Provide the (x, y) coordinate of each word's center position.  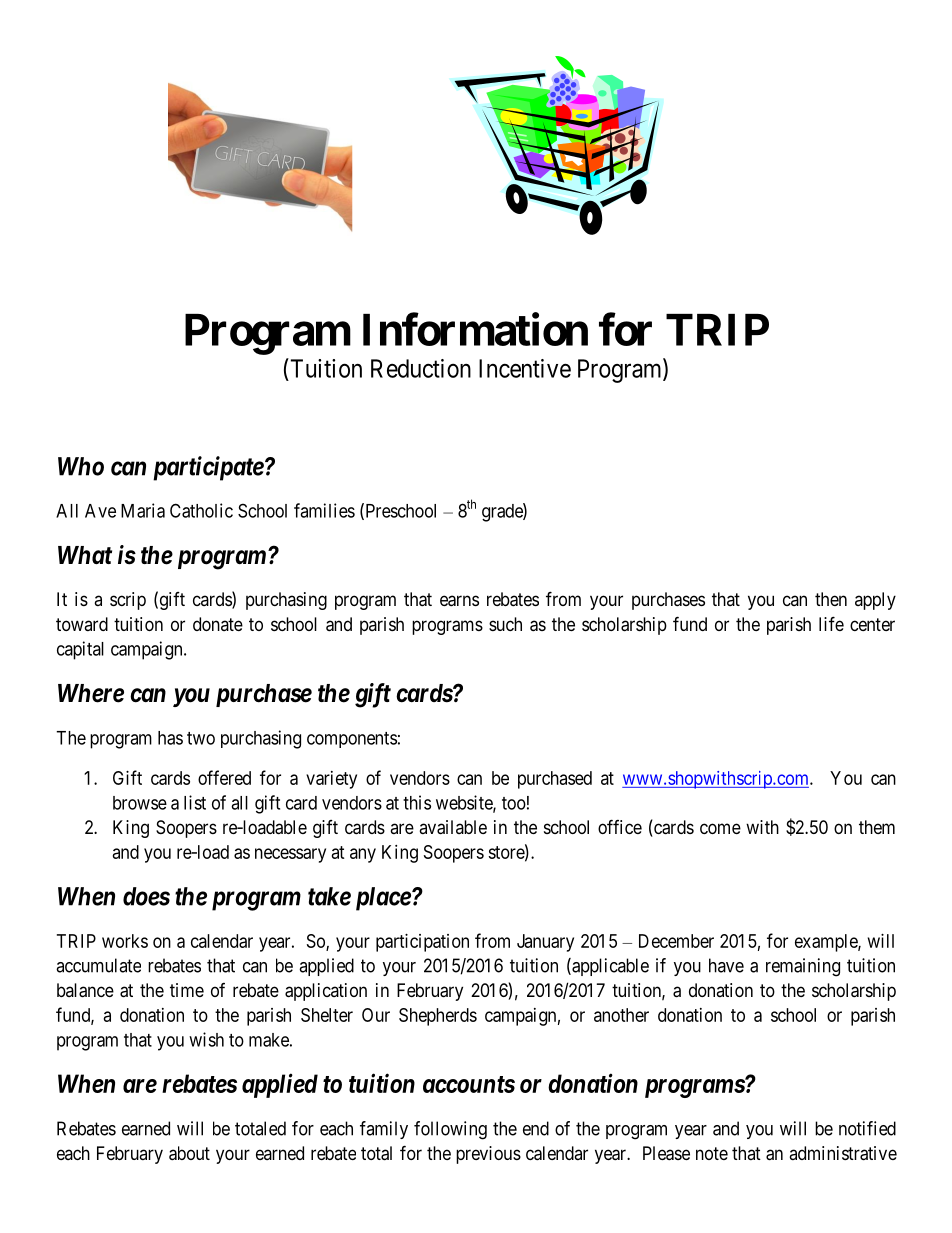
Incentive (525, 368)
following (450, 1130)
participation (422, 943)
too (514, 803)
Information (475, 329)
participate (208, 468)
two (201, 738)
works (125, 941)
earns (459, 601)
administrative (843, 1153)
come (720, 828)
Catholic (201, 510)
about (189, 1153)
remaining (803, 967)
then (831, 599)
